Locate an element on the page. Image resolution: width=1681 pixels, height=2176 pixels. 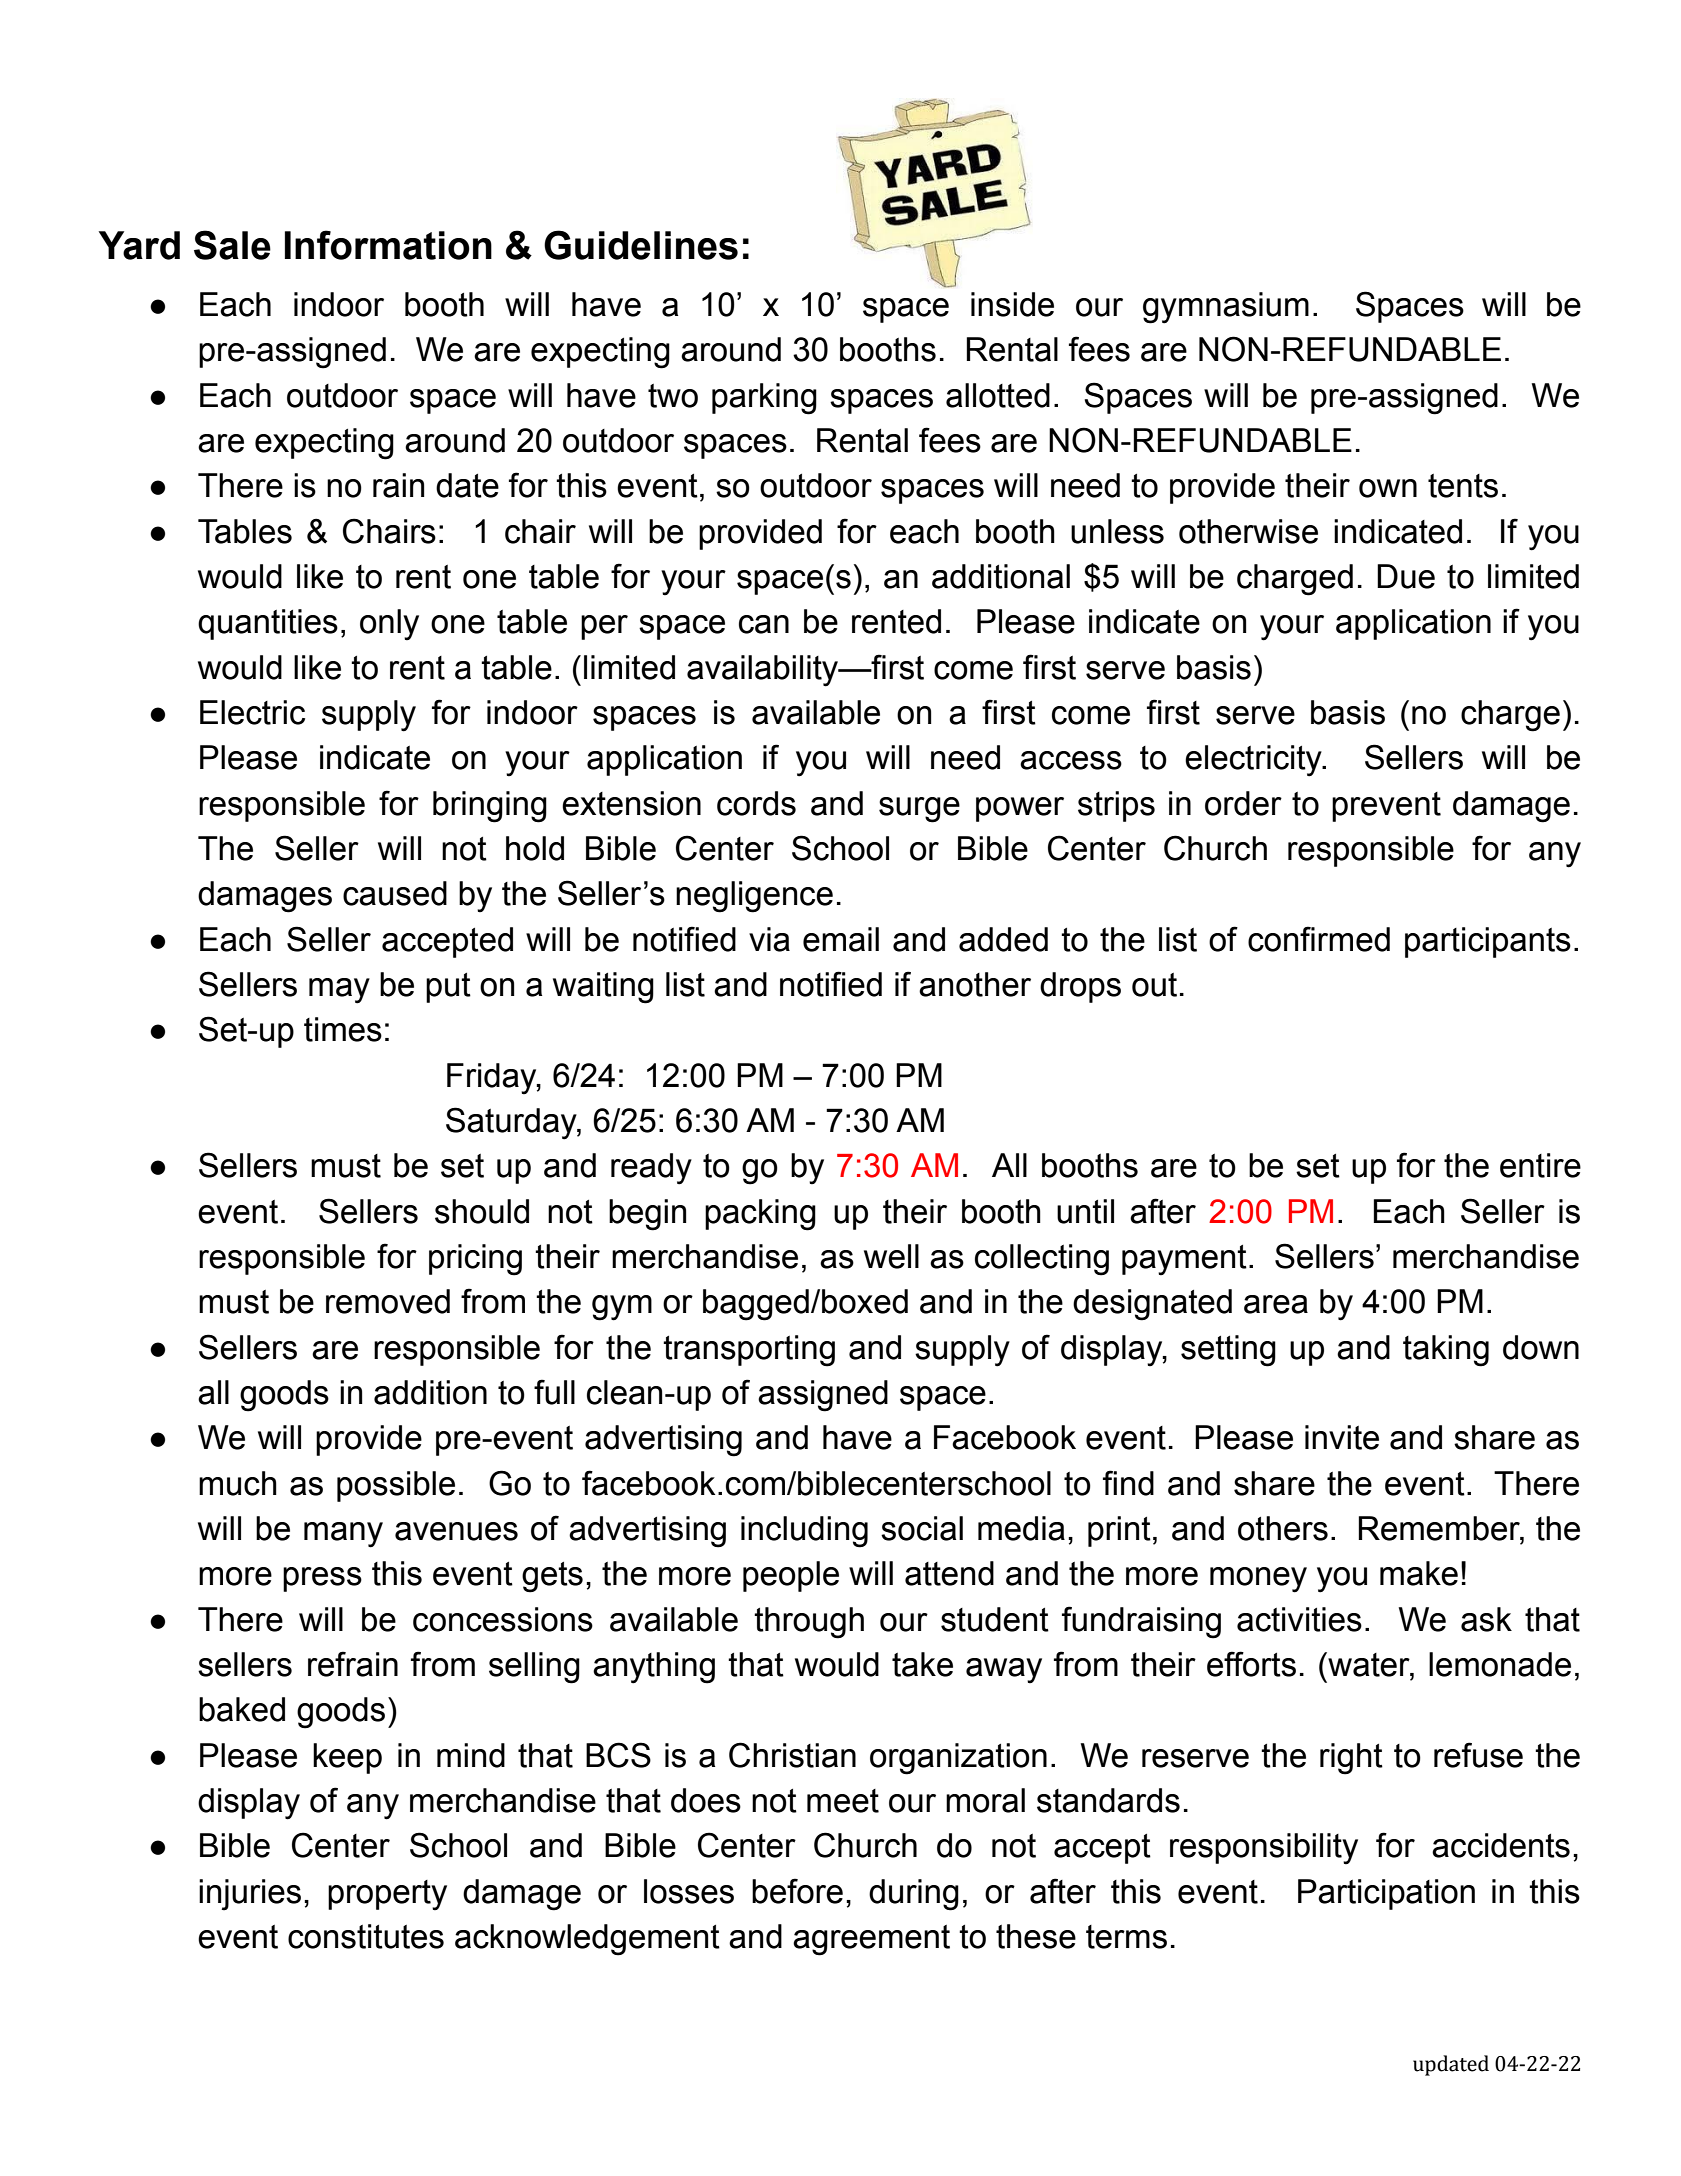
surge is located at coordinates (919, 810).
